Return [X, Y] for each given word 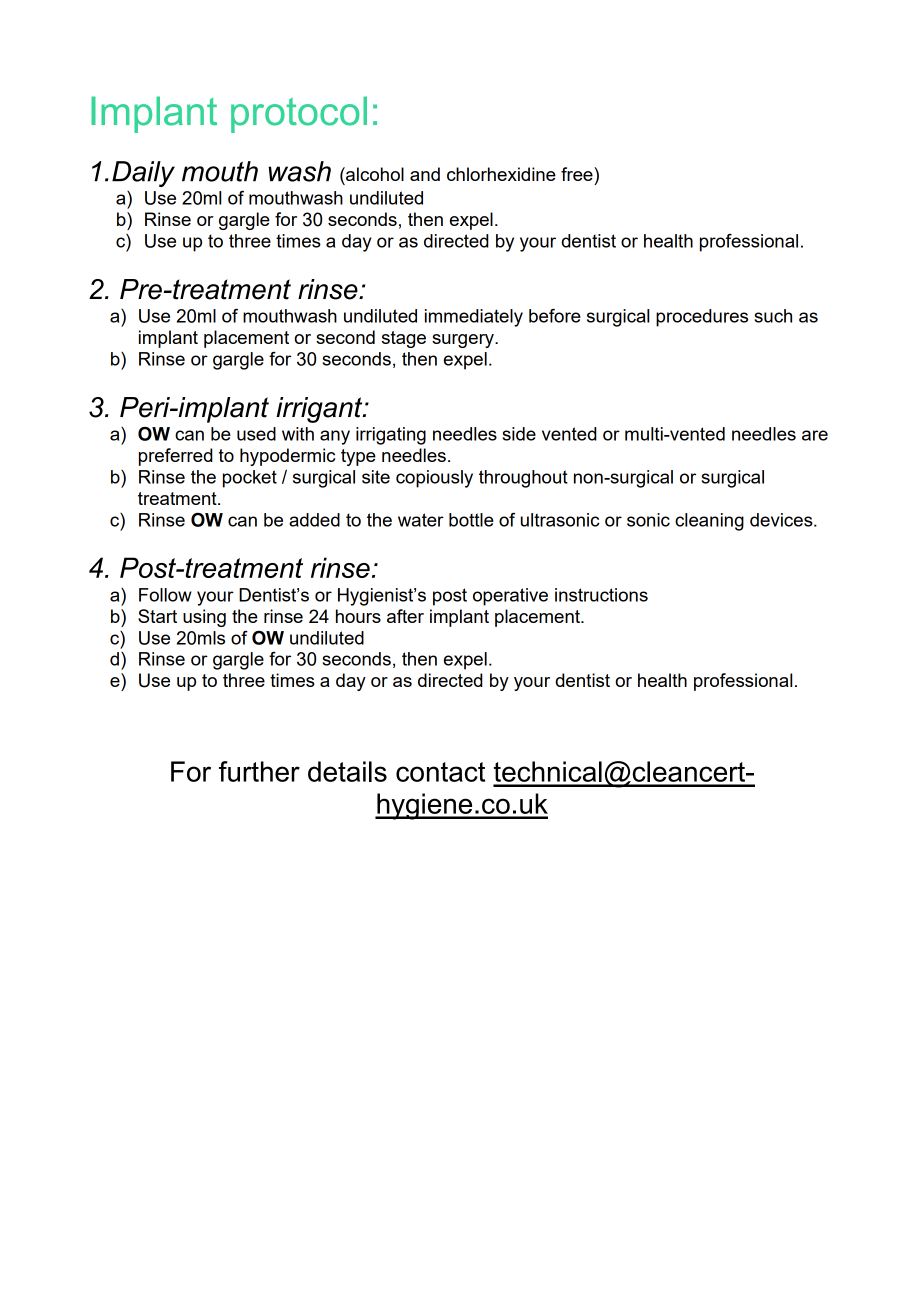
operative [510, 597]
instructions [601, 595]
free [578, 174]
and [425, 174]
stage [404, 339]
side [519, 434]
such [773, 316]
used [256, 434]
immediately [474, 318]
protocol [299, 114]
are [815, 435]
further [259, 771]
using [204, 618]
